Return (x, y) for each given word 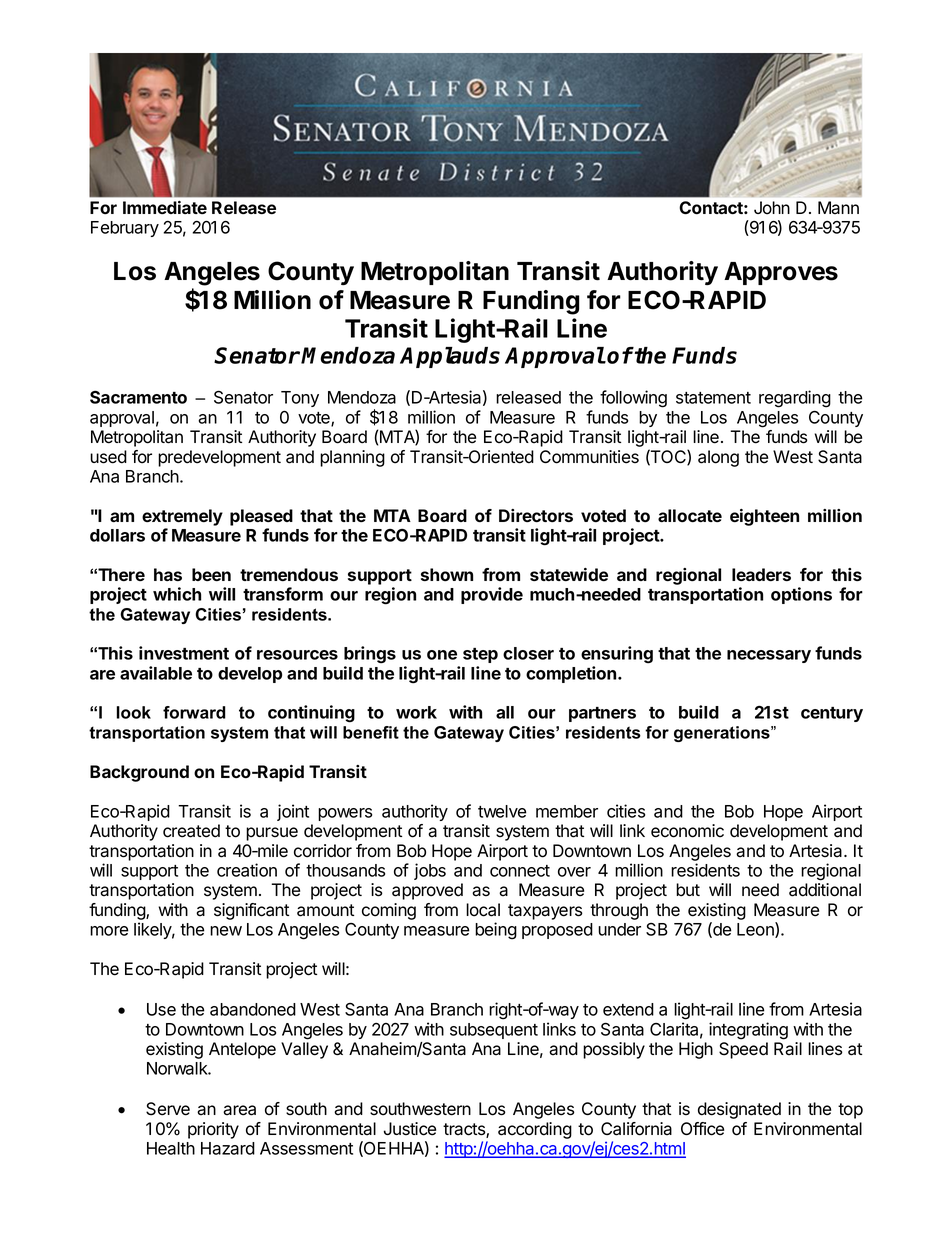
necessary (769, 656)
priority (213, 1130)
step (480, 655)
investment (184, 653)
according (535, 1130)
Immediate (165, 207)
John (772, 208)
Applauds (450, 357)
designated (739, 1110)
